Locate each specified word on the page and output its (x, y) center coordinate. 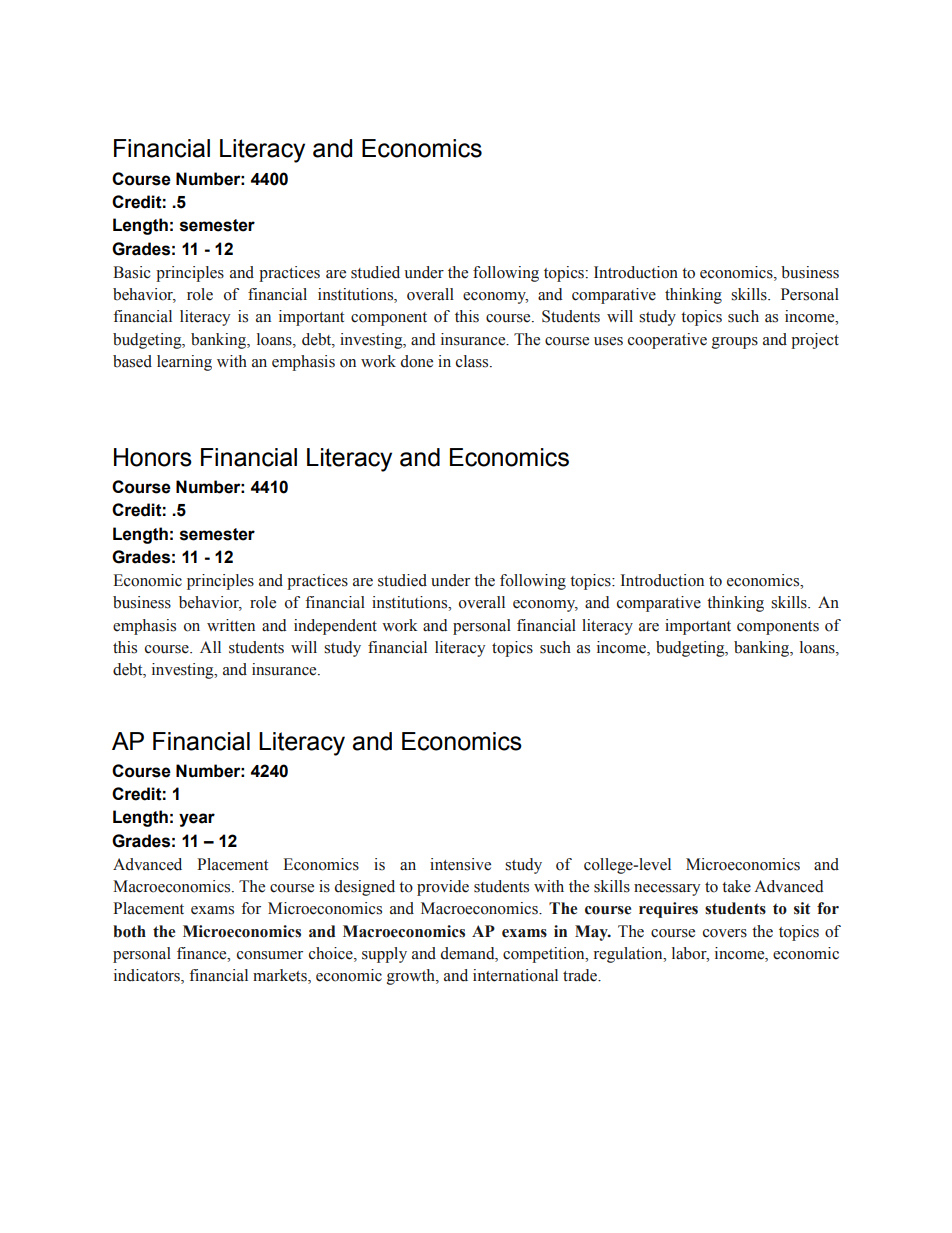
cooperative (667, 341)
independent (335, 627)
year (197, 820)
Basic (132, 272)
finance (203, 953)
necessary (667, 890)
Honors (153, 457)
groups (735, 343)
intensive (460, 864)
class (473, 361)
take (736, 886)
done (417, 361)
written (231, 625)
